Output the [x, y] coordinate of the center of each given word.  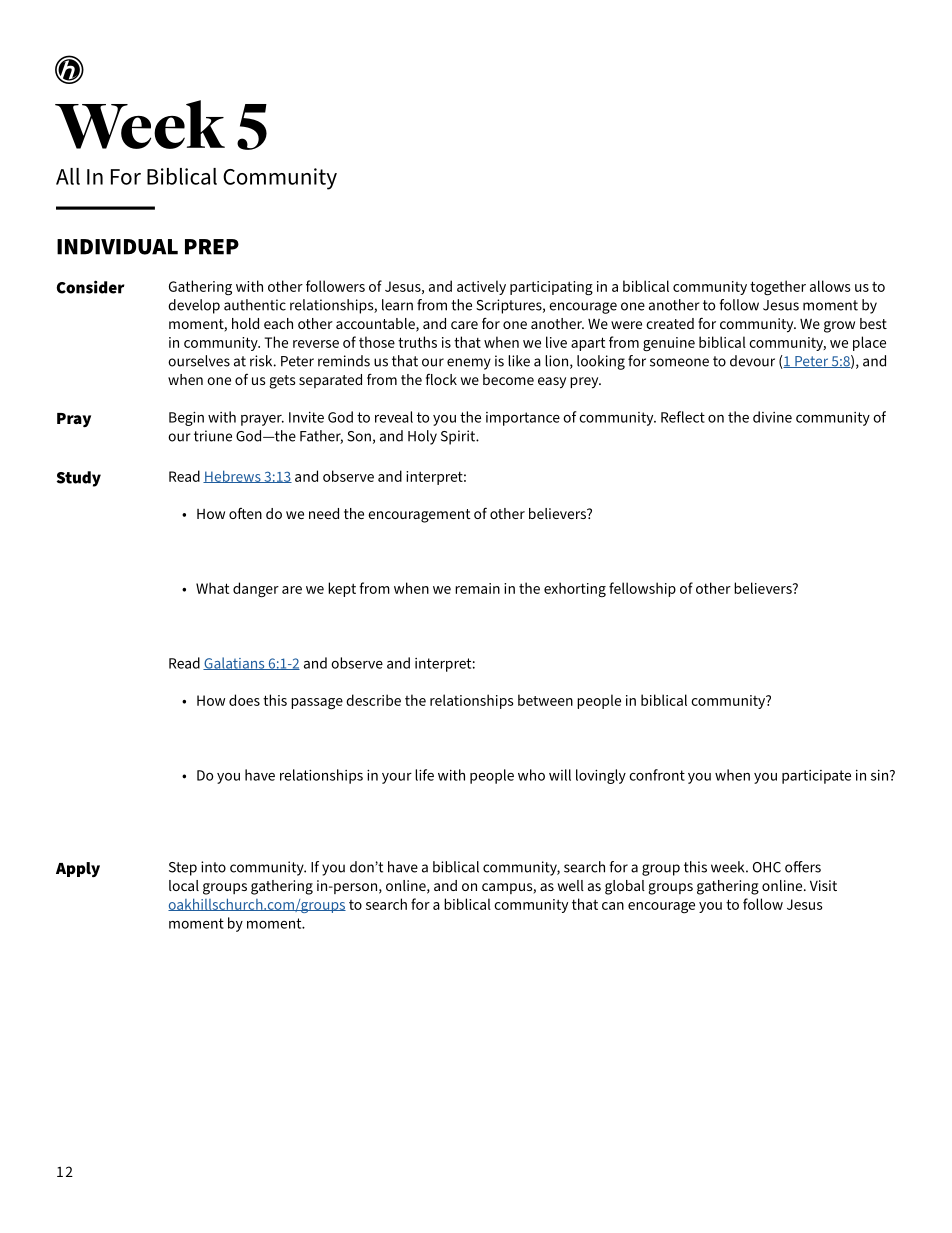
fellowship [642, 589]
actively [481, 287]
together [778, 288]
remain [477, 588]
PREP [212, 247]
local [184, 885]
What [212, 588]
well [571, 885]
